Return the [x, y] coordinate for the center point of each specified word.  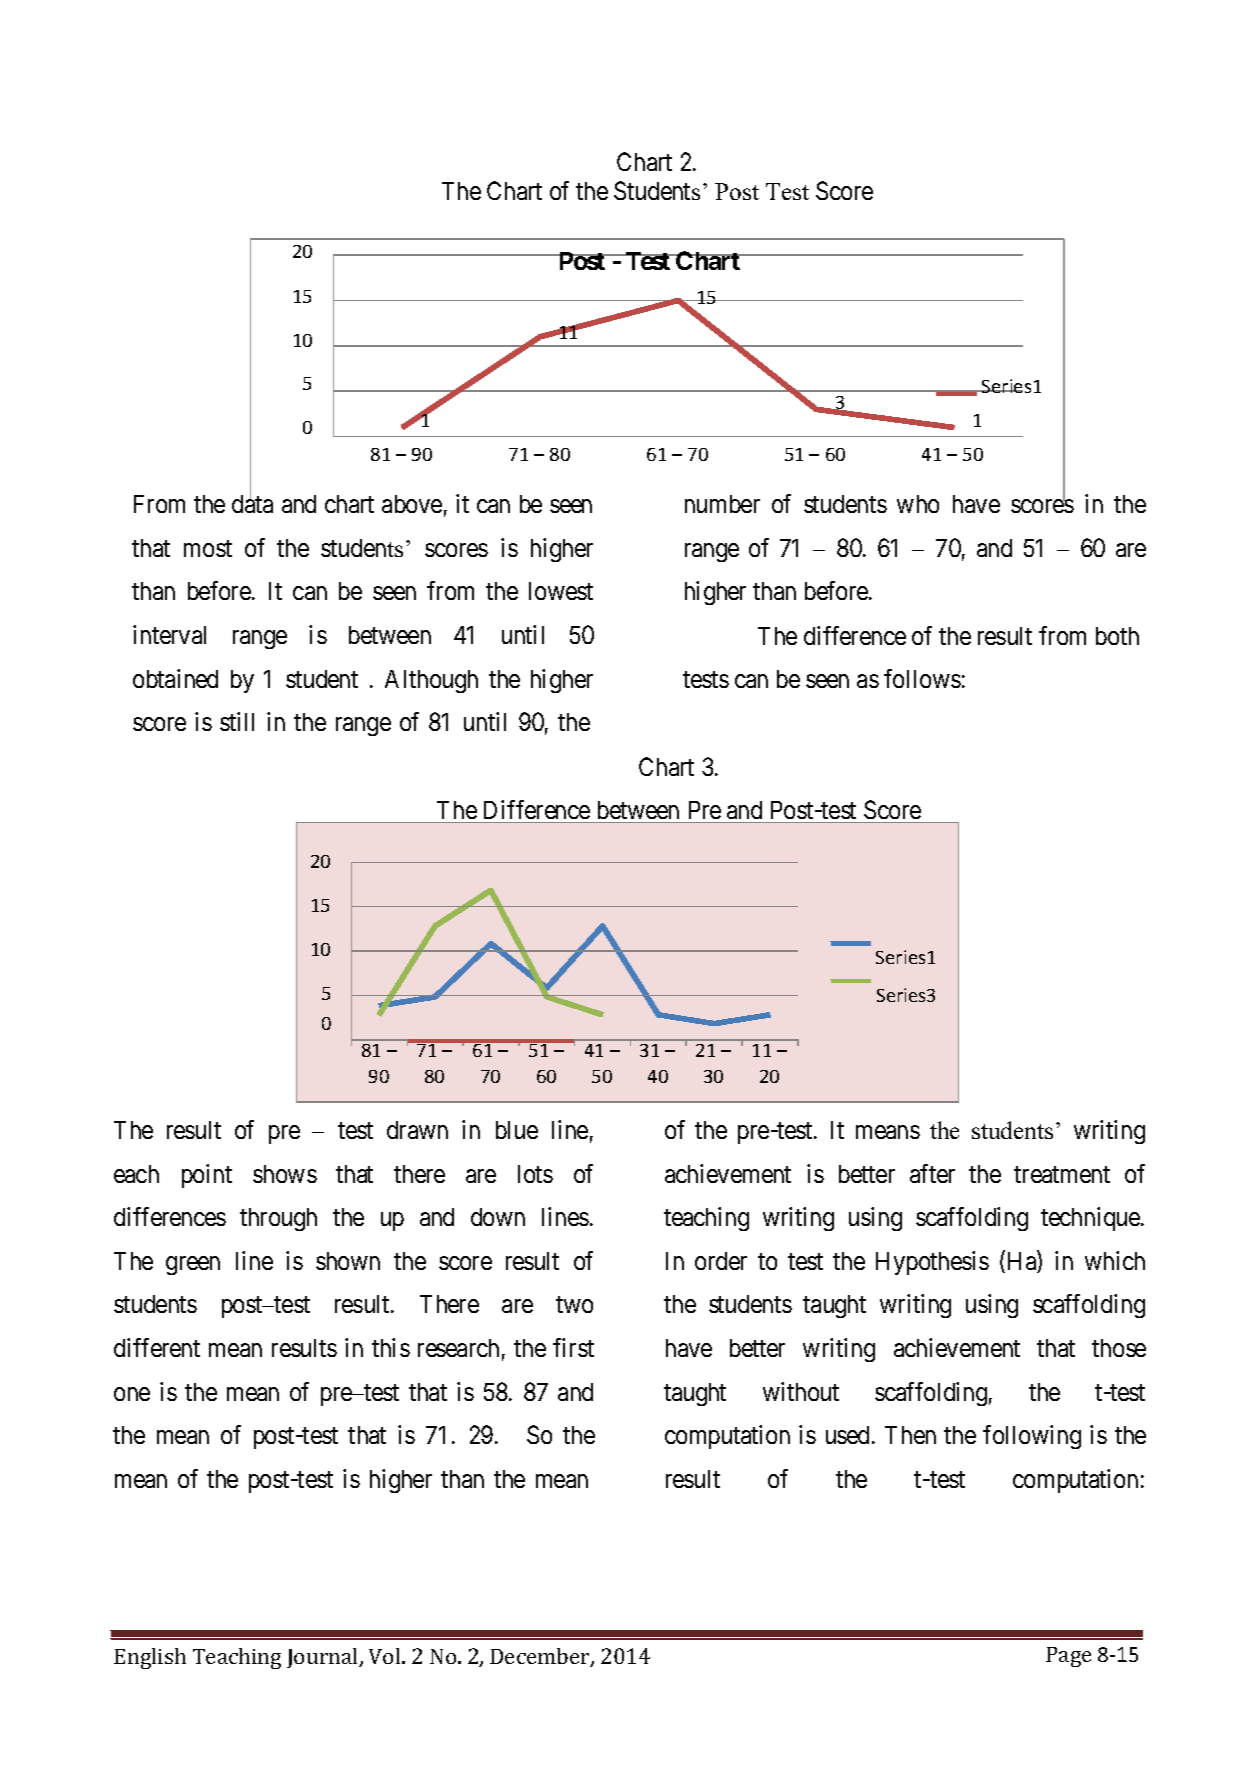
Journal [324, 1658]
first [573, 1347]
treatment [1062, 1174]
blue [517, 1130]
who [918, 504]
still [237, 721]
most [208, 548]
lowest [561, 591]
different [157, 1347]
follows [922, 678]
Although [431, 681]
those [1119, 1348]
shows [285, 1174]
